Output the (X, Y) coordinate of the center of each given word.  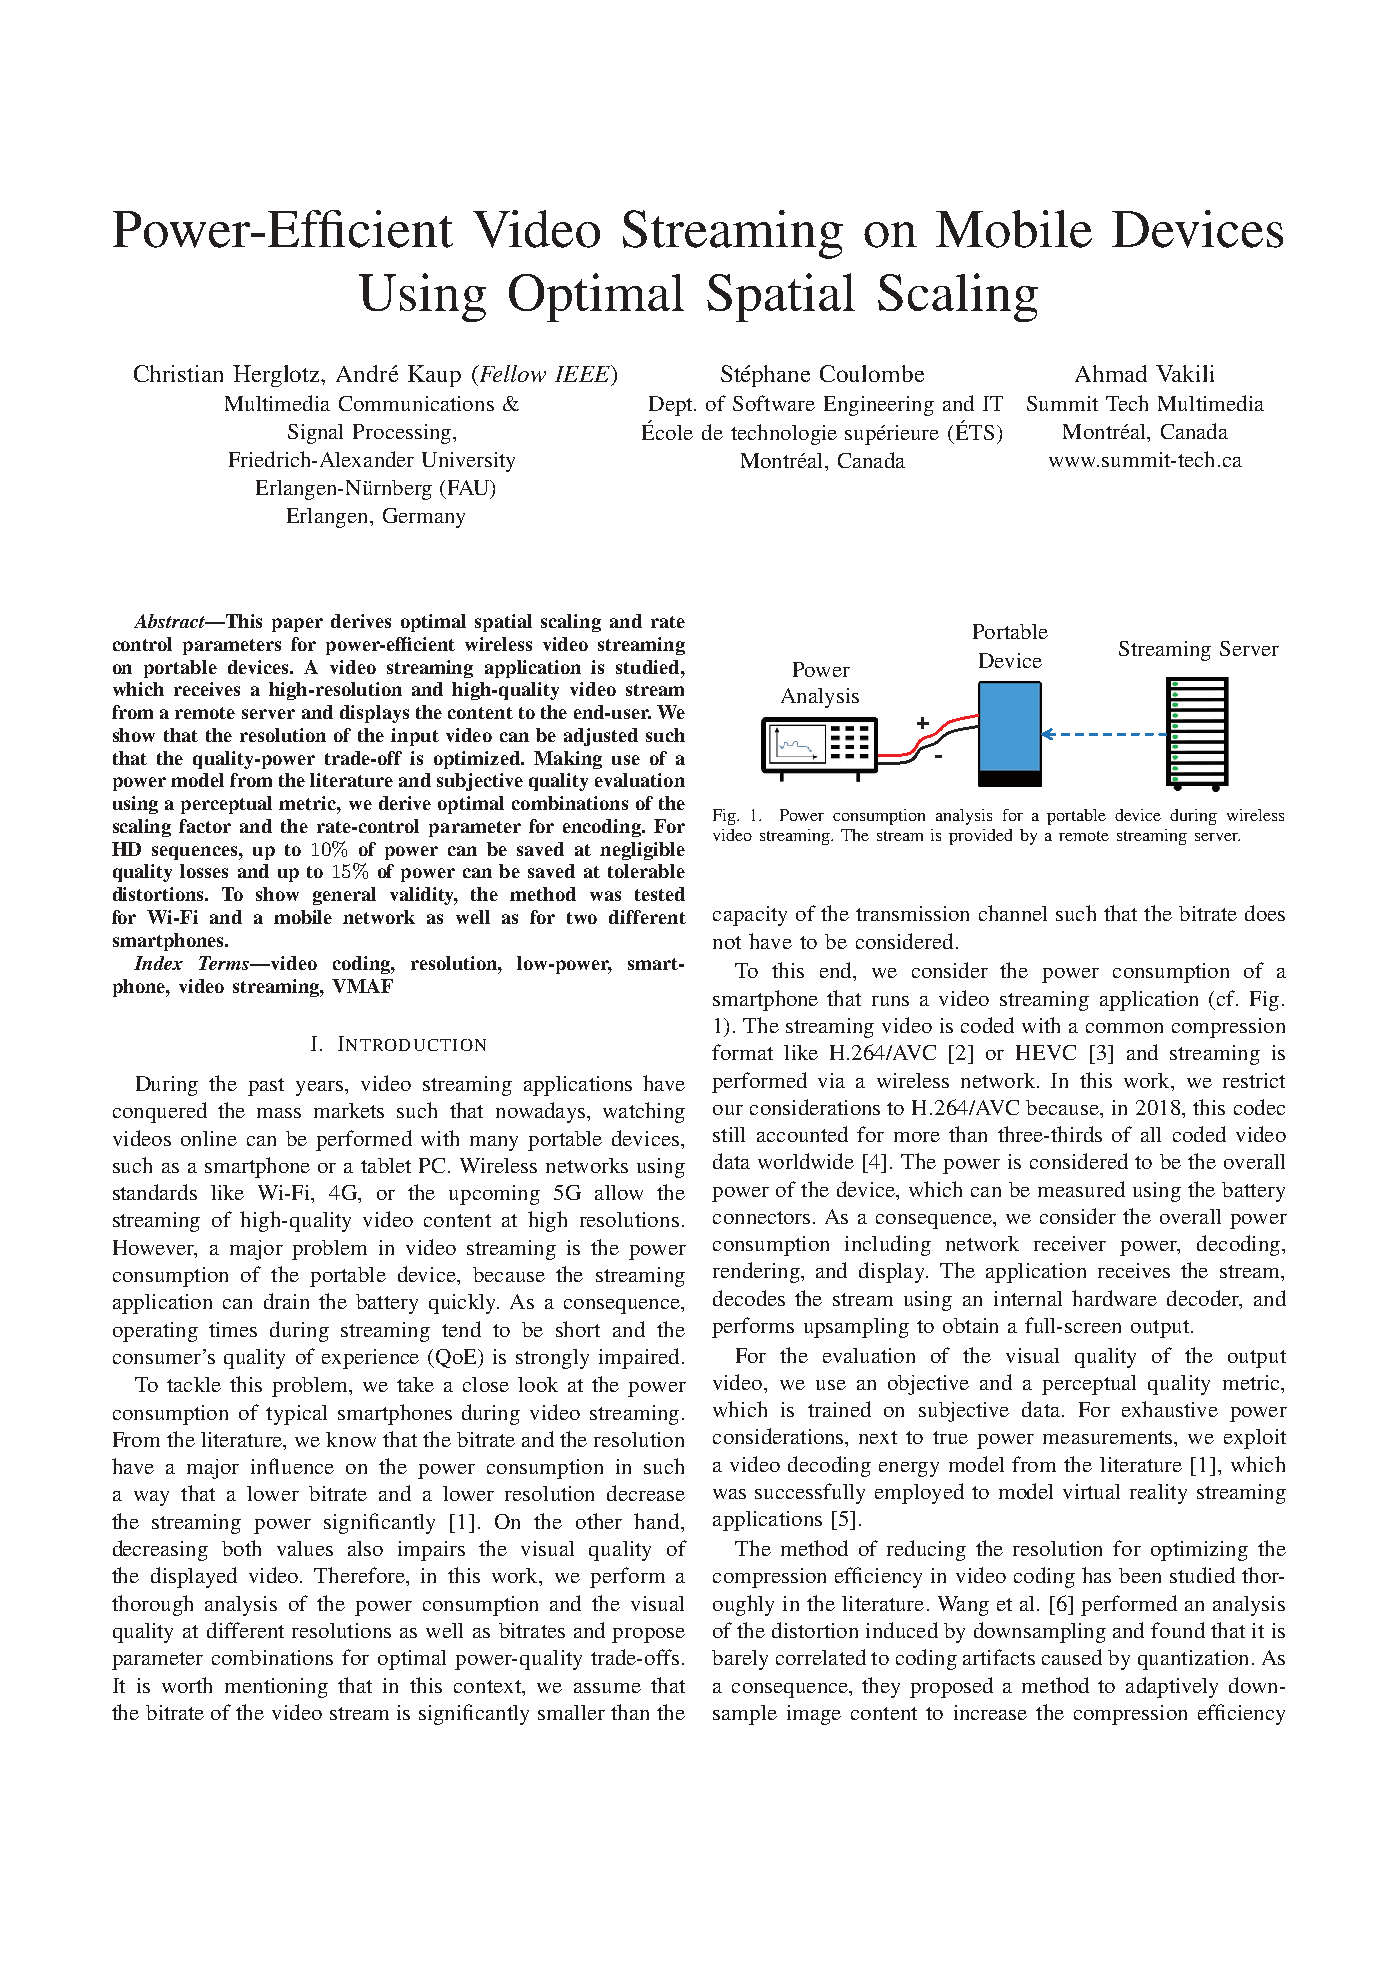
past (266, 1087)
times (233, 1329)
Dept (672, 406)
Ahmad (1111, 373)
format (742, 1052)
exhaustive (1170, 1409)
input (415, 737)
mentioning (276, 1688)
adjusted (601, 737)
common (1124, 1028)
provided (980, 837)
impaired (639, 1358)
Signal (315, 434)
